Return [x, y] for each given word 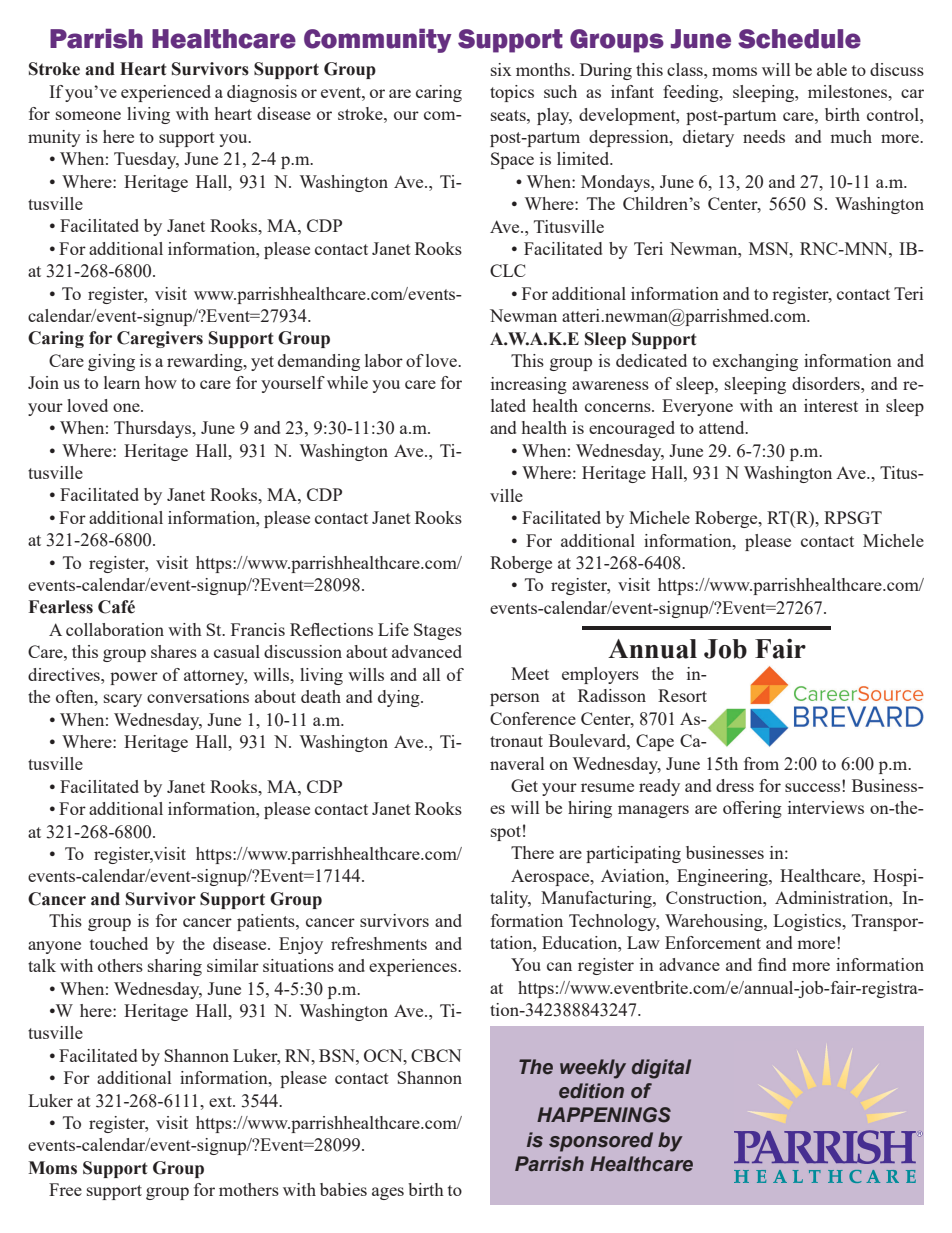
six [501, 69]
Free [65, 1189]
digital [661, 1069]
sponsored [601, 1142]
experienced [166, 93]
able [832, 69]
